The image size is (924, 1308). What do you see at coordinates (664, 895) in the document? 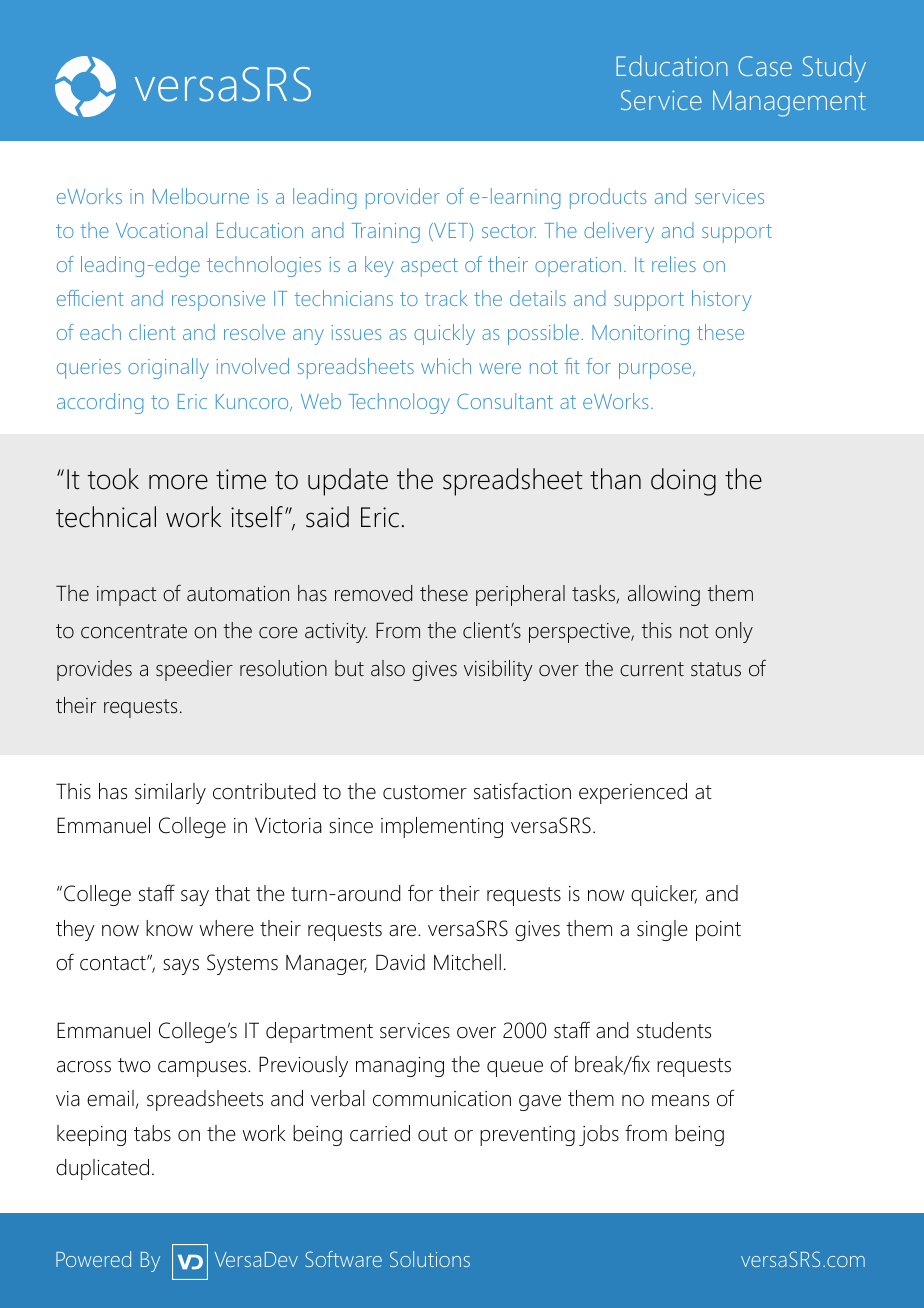
I see `quicker` at bounding box center [664, 895].
